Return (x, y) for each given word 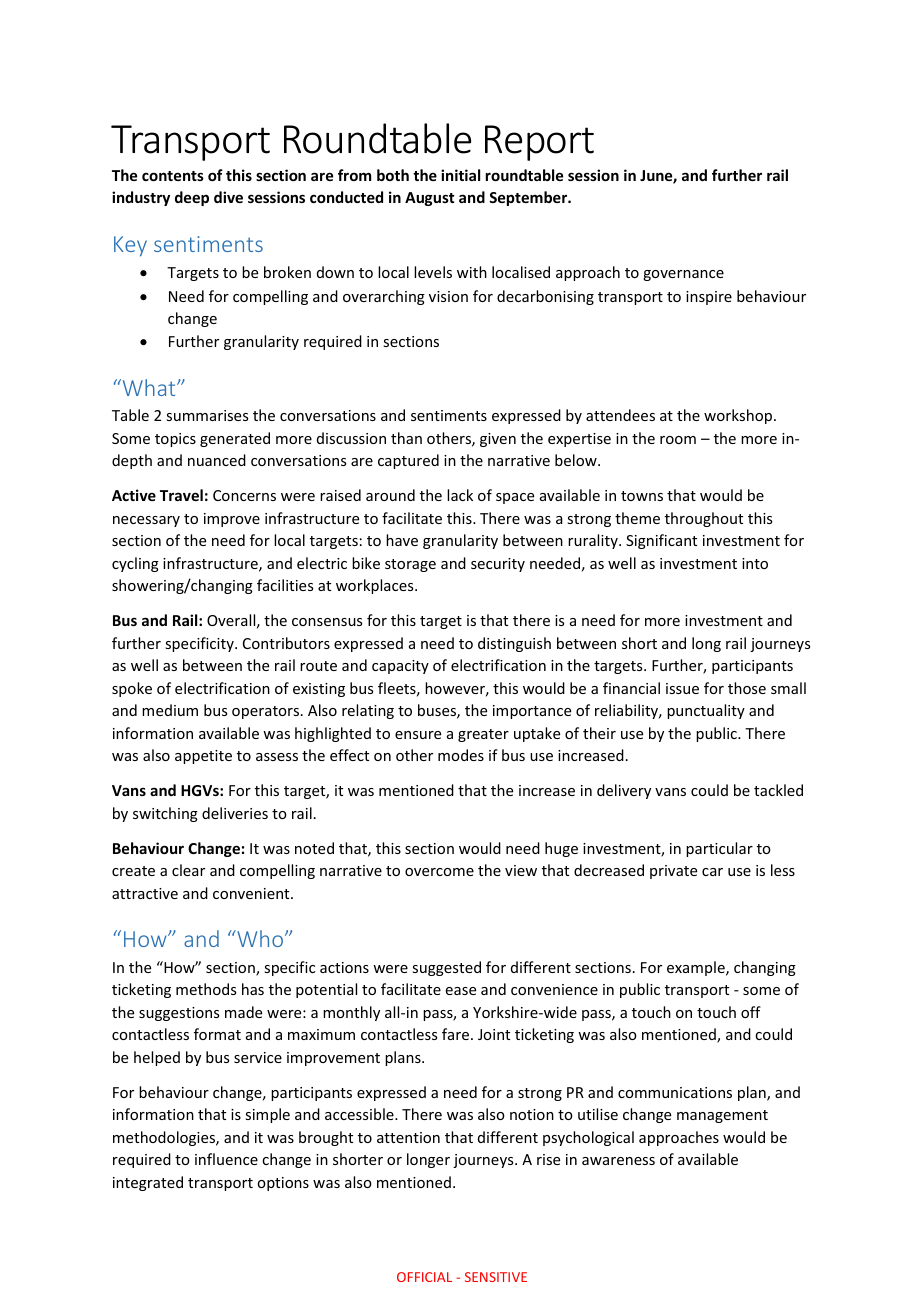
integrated (148, 1183)
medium (170, 710)
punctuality (706, 711)
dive (228, 197)
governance (683, 275)
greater (483, 735)
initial (460, 175)
